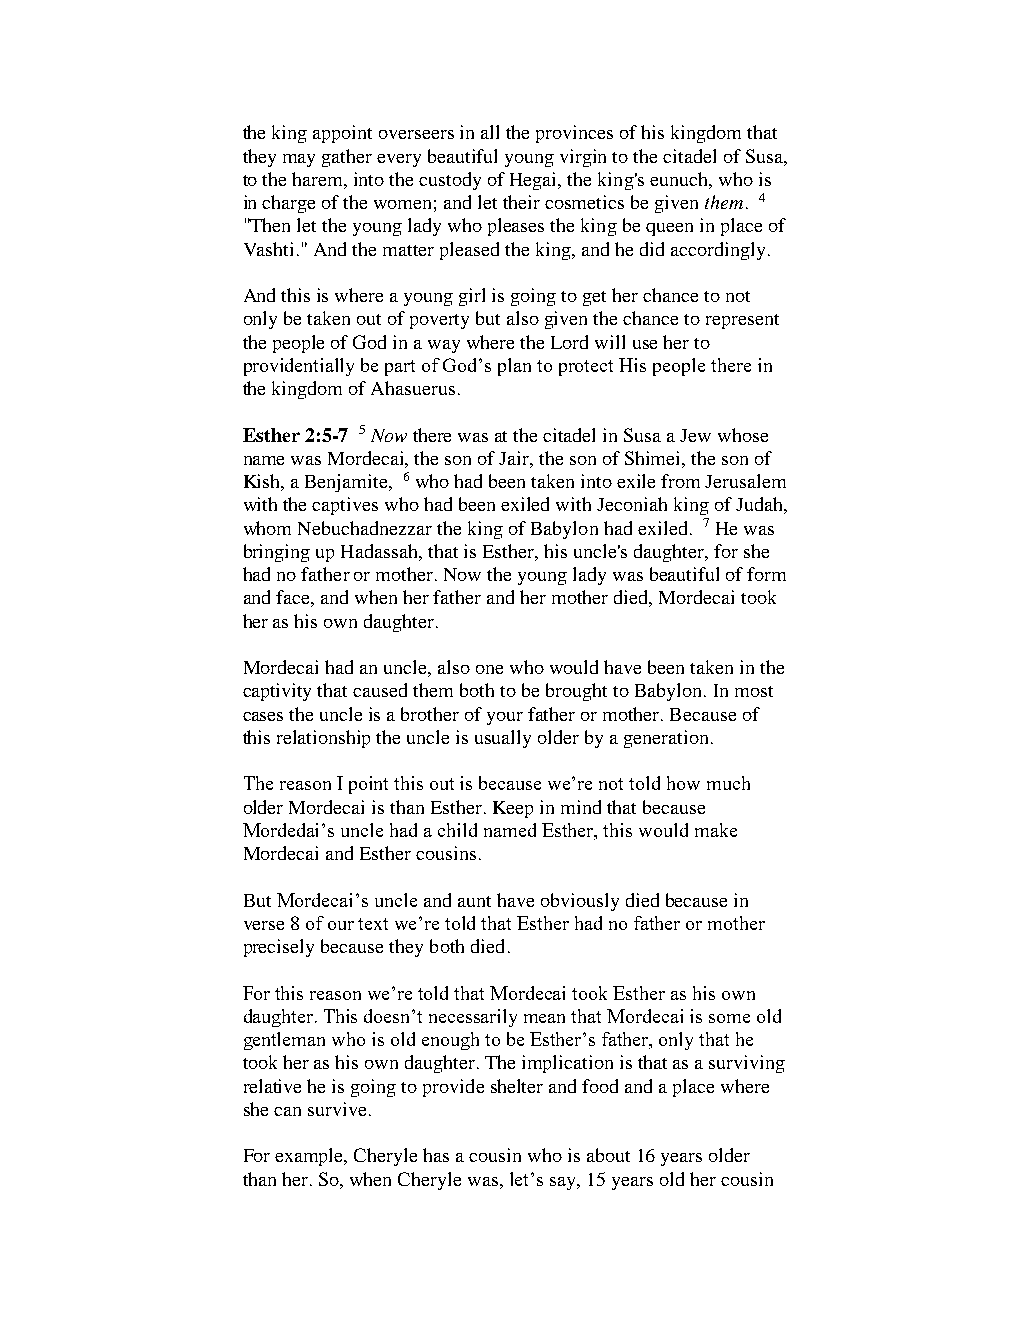 The height and width of the page is (1334, 1031). What do you see at coordinates (474, 901) in the page?
I see `aunt` at bounding box center [474, 901].
